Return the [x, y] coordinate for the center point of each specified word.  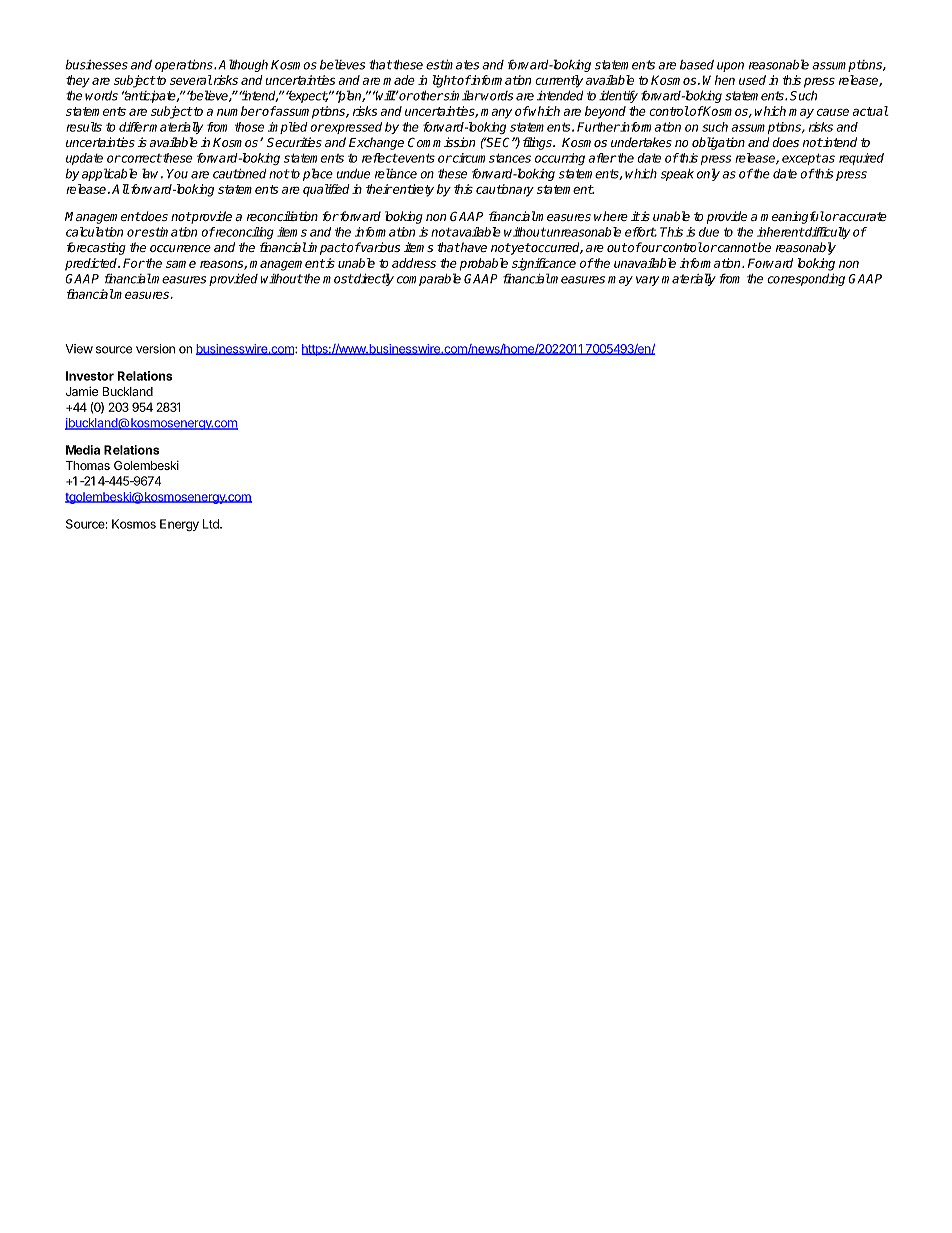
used [752, 80]
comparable [429, 279]
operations [185, 65]
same [181, 264]
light [444, 81]
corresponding [806, 279]
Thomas [88, 465]
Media [83, 450]
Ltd [212, 524]
